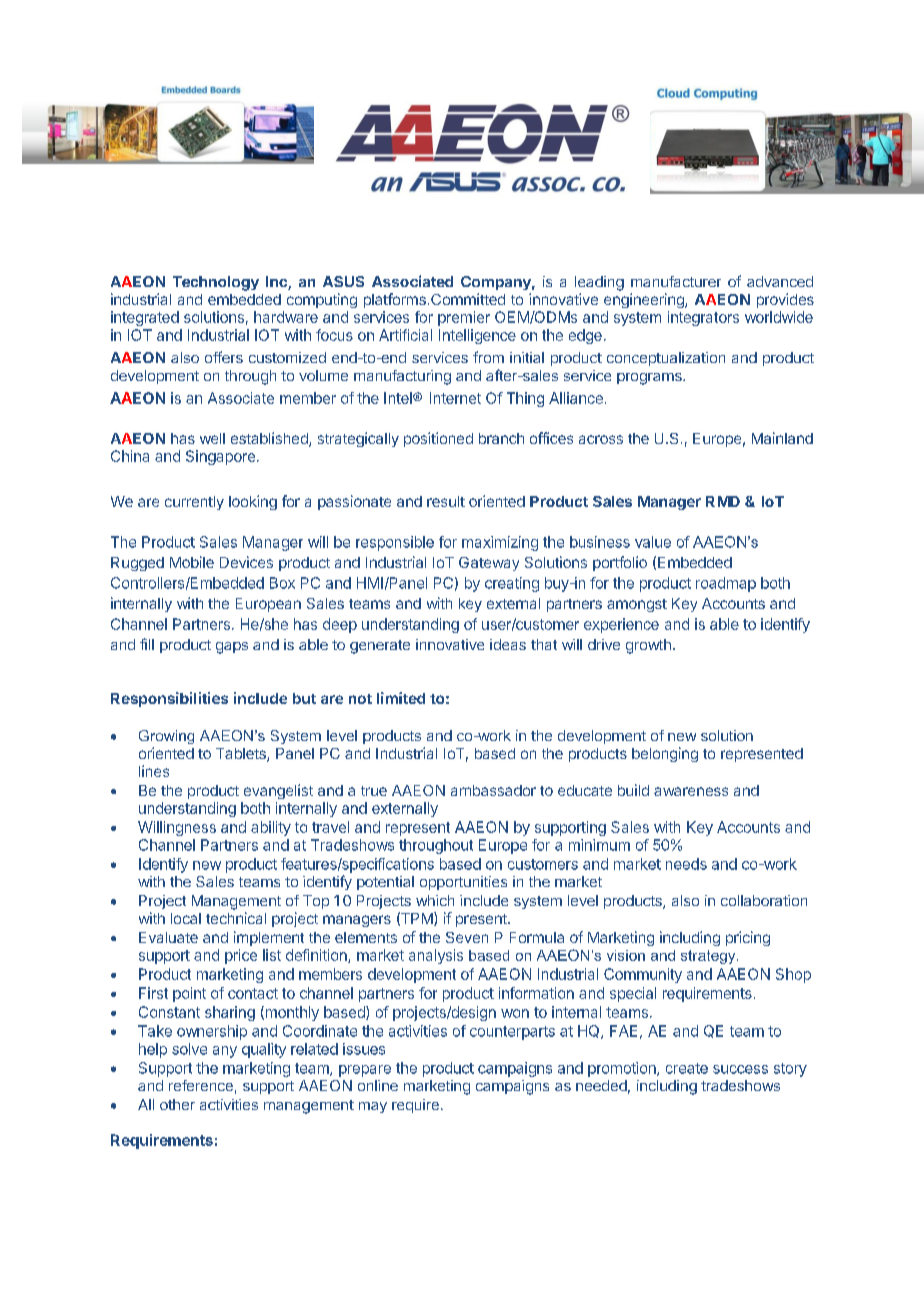 The height and width of the screenshot is (1308, 924). Describe the element at coordinates (464, 318) in the screenshot. I see `premier` at that location.
